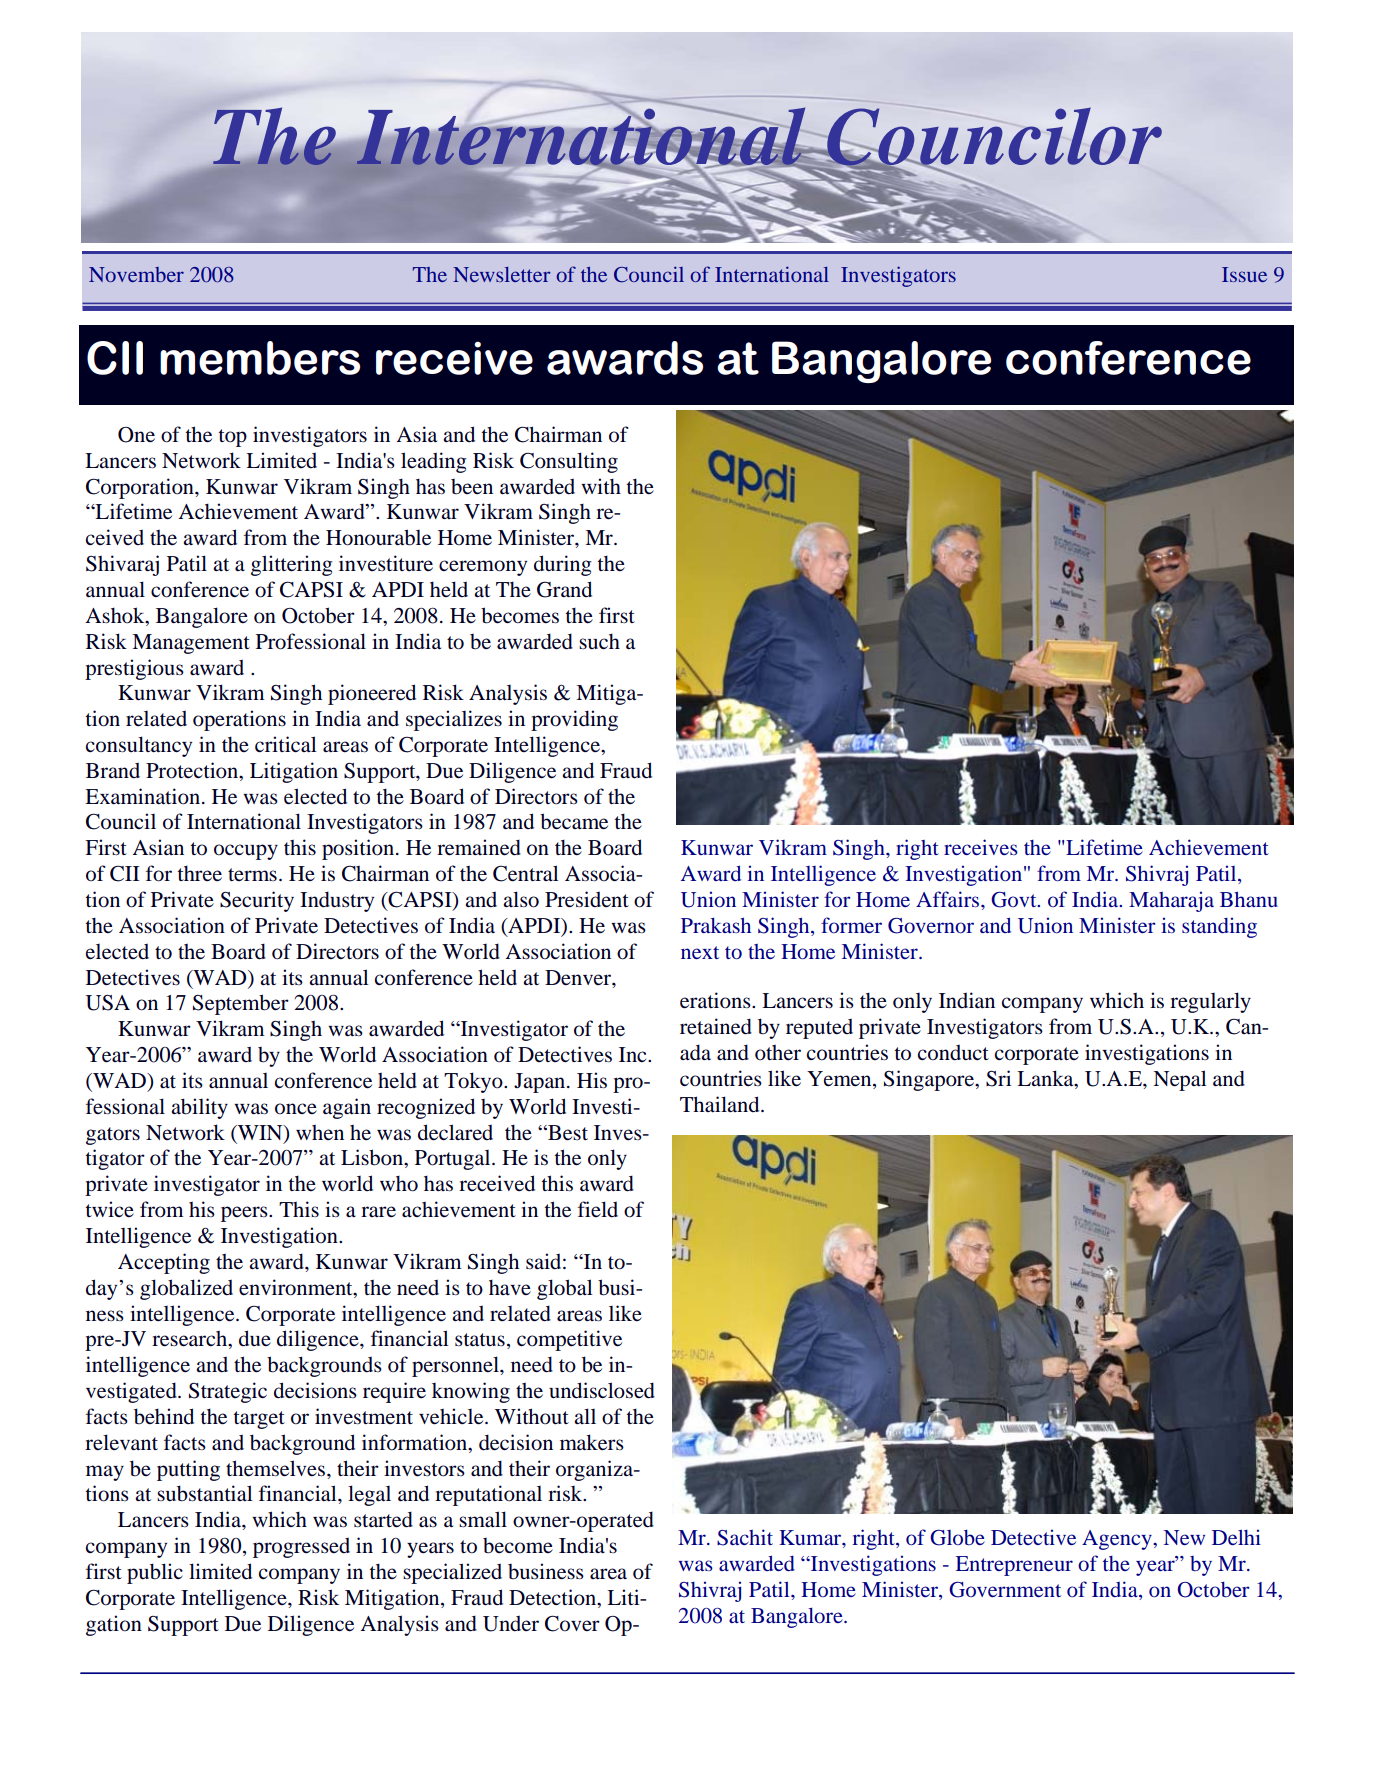 This screenshot has width=1375, height=1780. Describe the element at coordinates (598, 1209) in the screenshot. I see `field` at that location.
